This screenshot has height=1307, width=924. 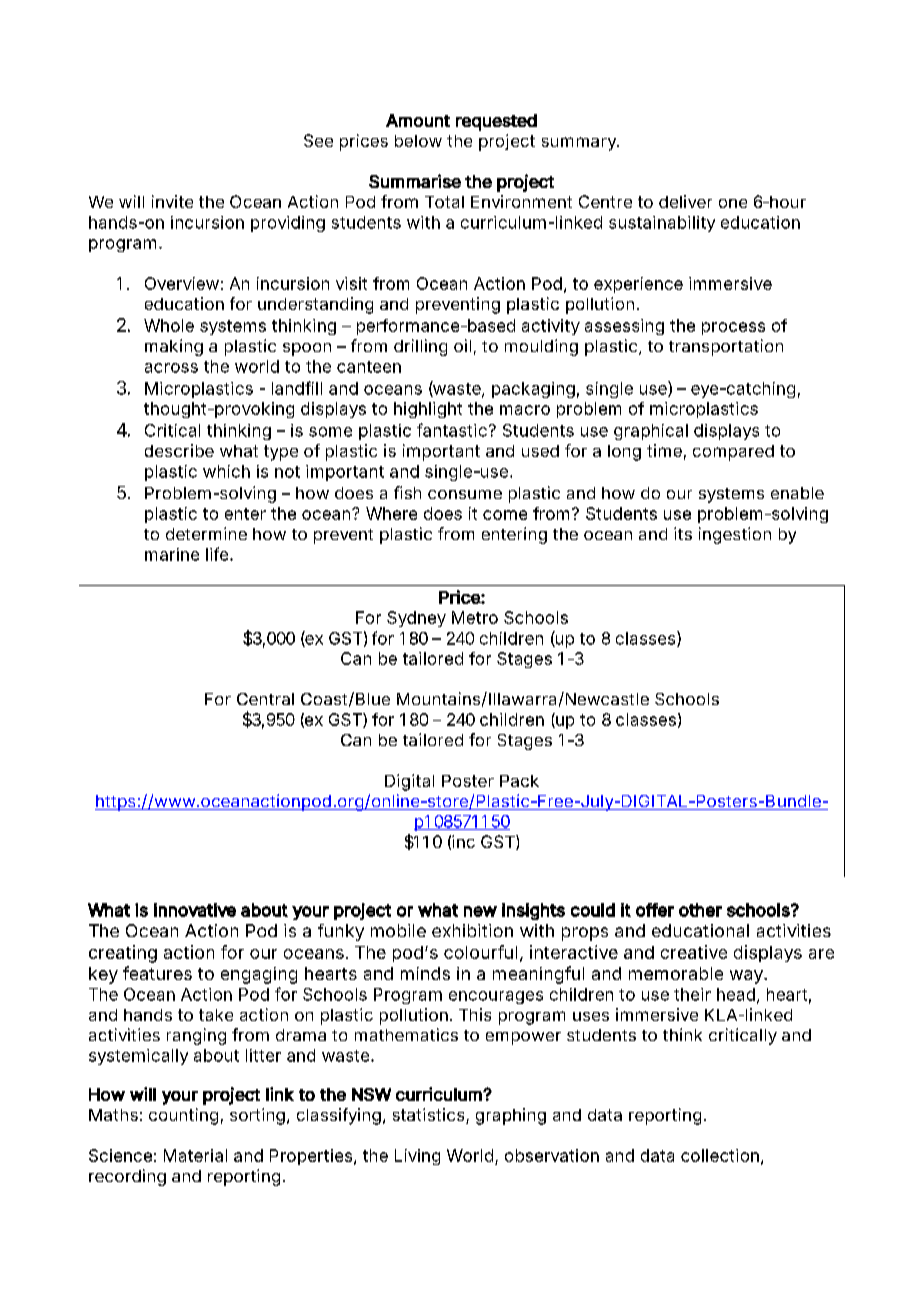 I want to click on insights, so click(x=533, y=911).
